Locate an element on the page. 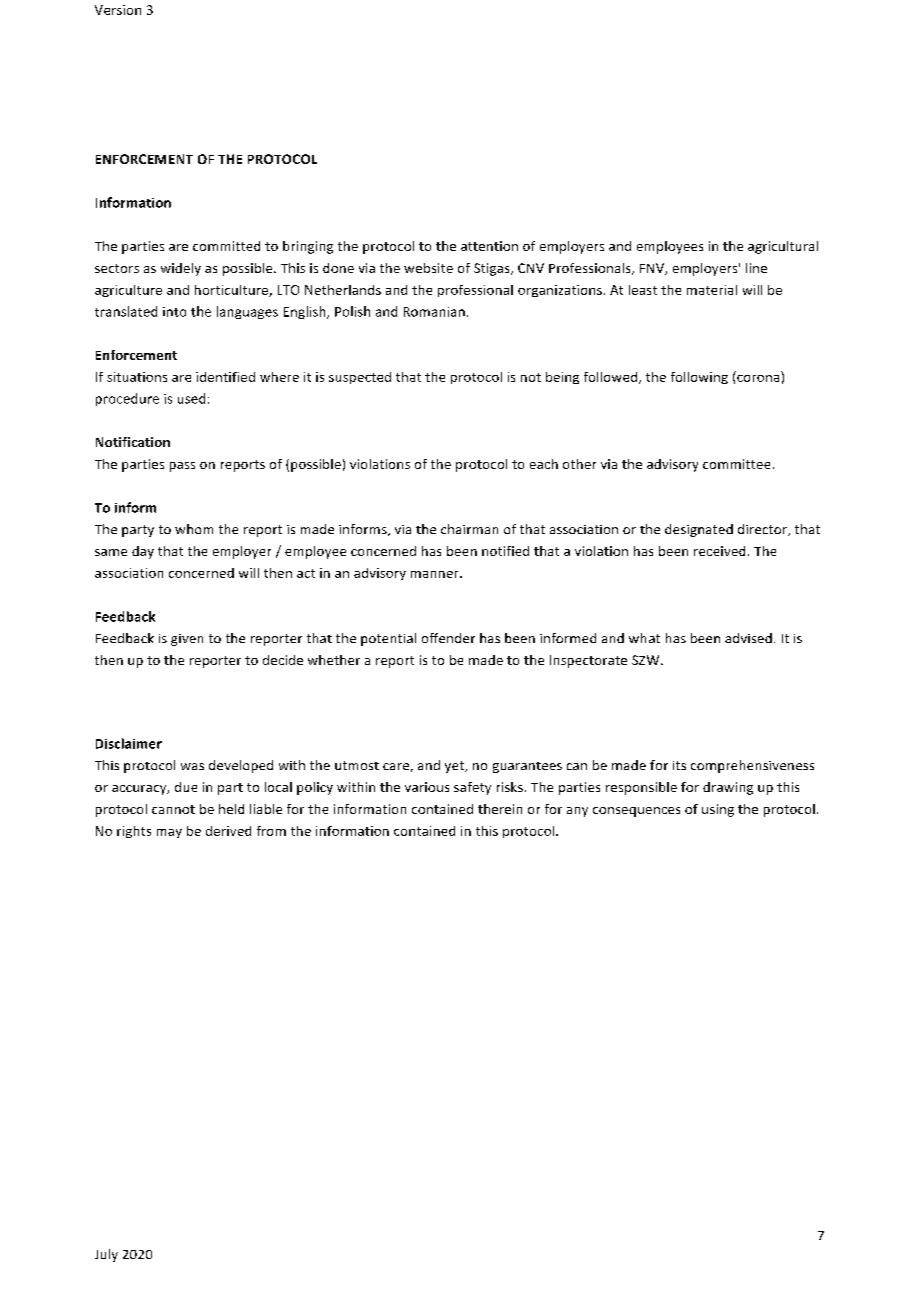  given is located at coordinates (187, 640).
